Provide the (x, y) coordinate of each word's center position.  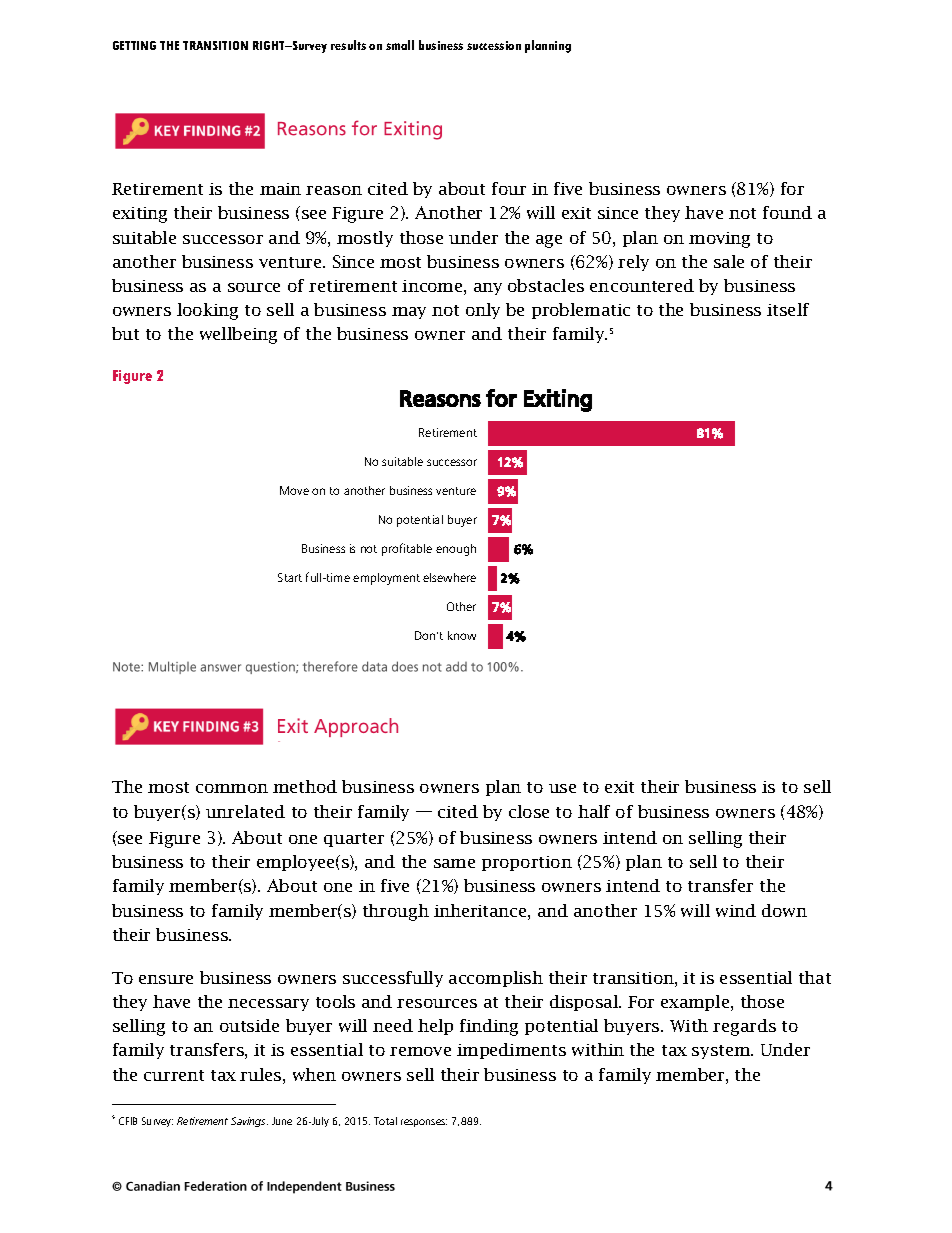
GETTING (134, 45)
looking (207, 311)
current (174, 1075)
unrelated (245, 811)
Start (290, 577)
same (454, 863)
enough (456, 550)
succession (494, 45)
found (787, 212)
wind (736, 910)
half (594, 811)
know (462, 635)
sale (729, 261)
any (488, 289)
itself (788, 309)
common (232, 788)
